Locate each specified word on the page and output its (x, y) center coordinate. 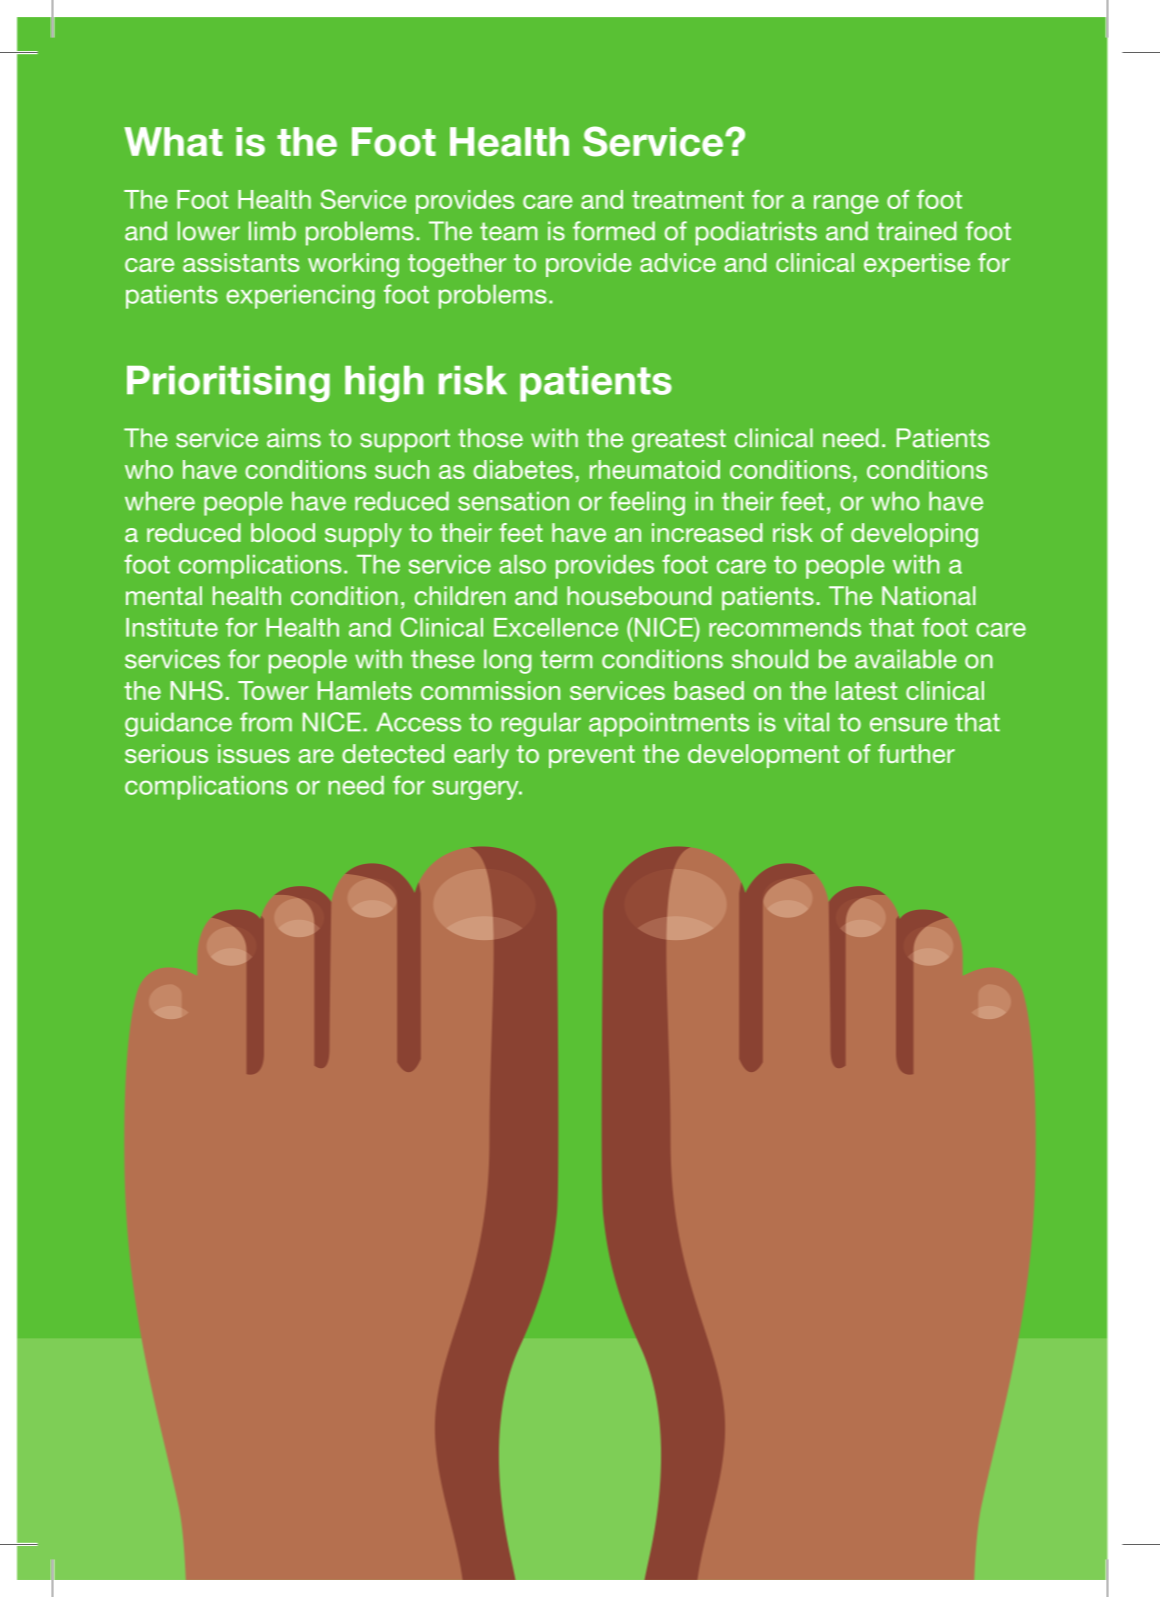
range (846, 204)
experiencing (300, 296)
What (173, 142)
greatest (679, 441)
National (929, 596)
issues (254, 753)
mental (164, 596)
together (457, 265)
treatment (688, 200)
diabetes (523, 469)
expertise (917, 265)
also (522, 564)
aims (294, 438)
